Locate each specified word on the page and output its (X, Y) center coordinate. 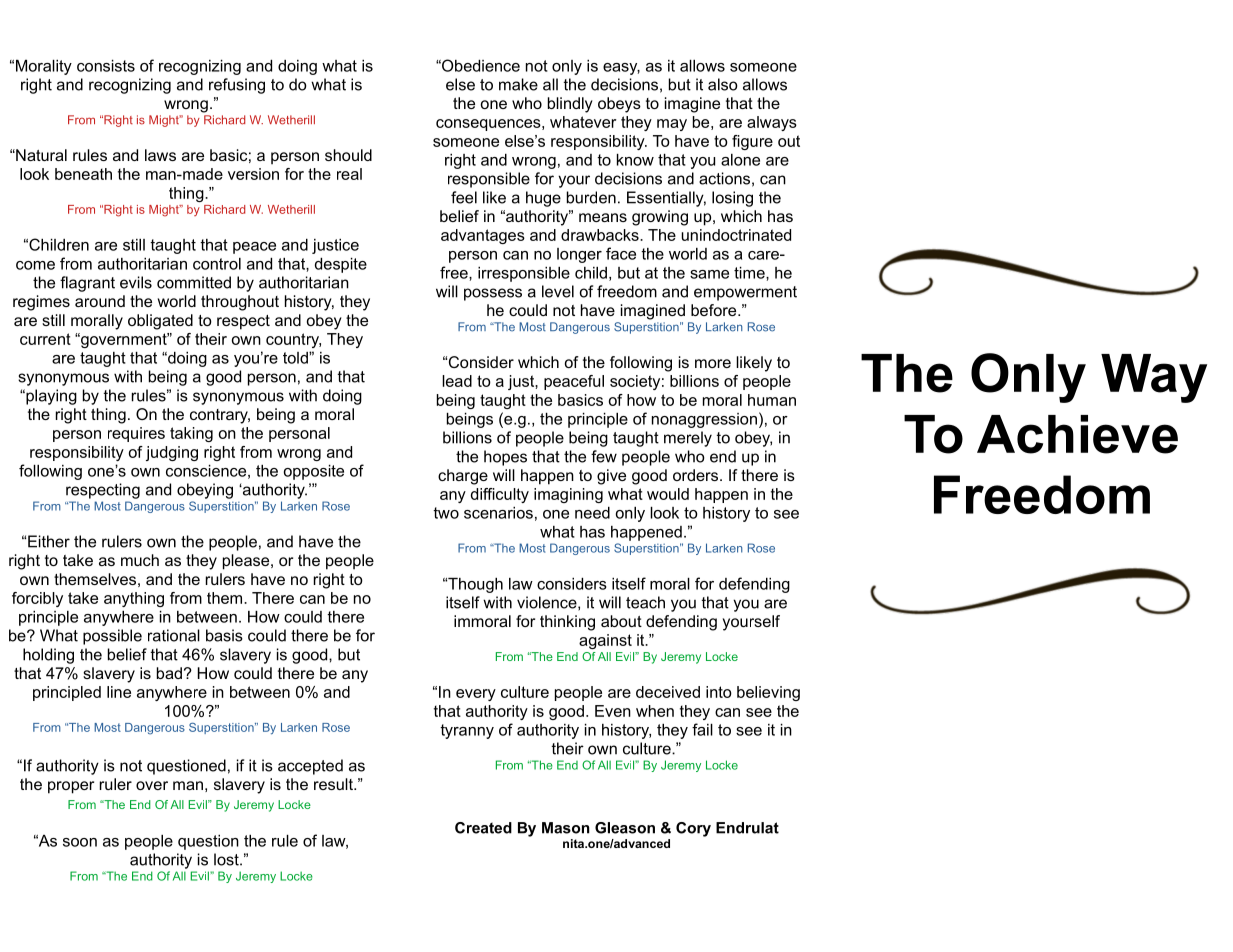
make (518, 84)
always (772, 123)
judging (172, 453)
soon (80, 842)
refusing (237, 86)
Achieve (1077, 434)
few (604, 456)
